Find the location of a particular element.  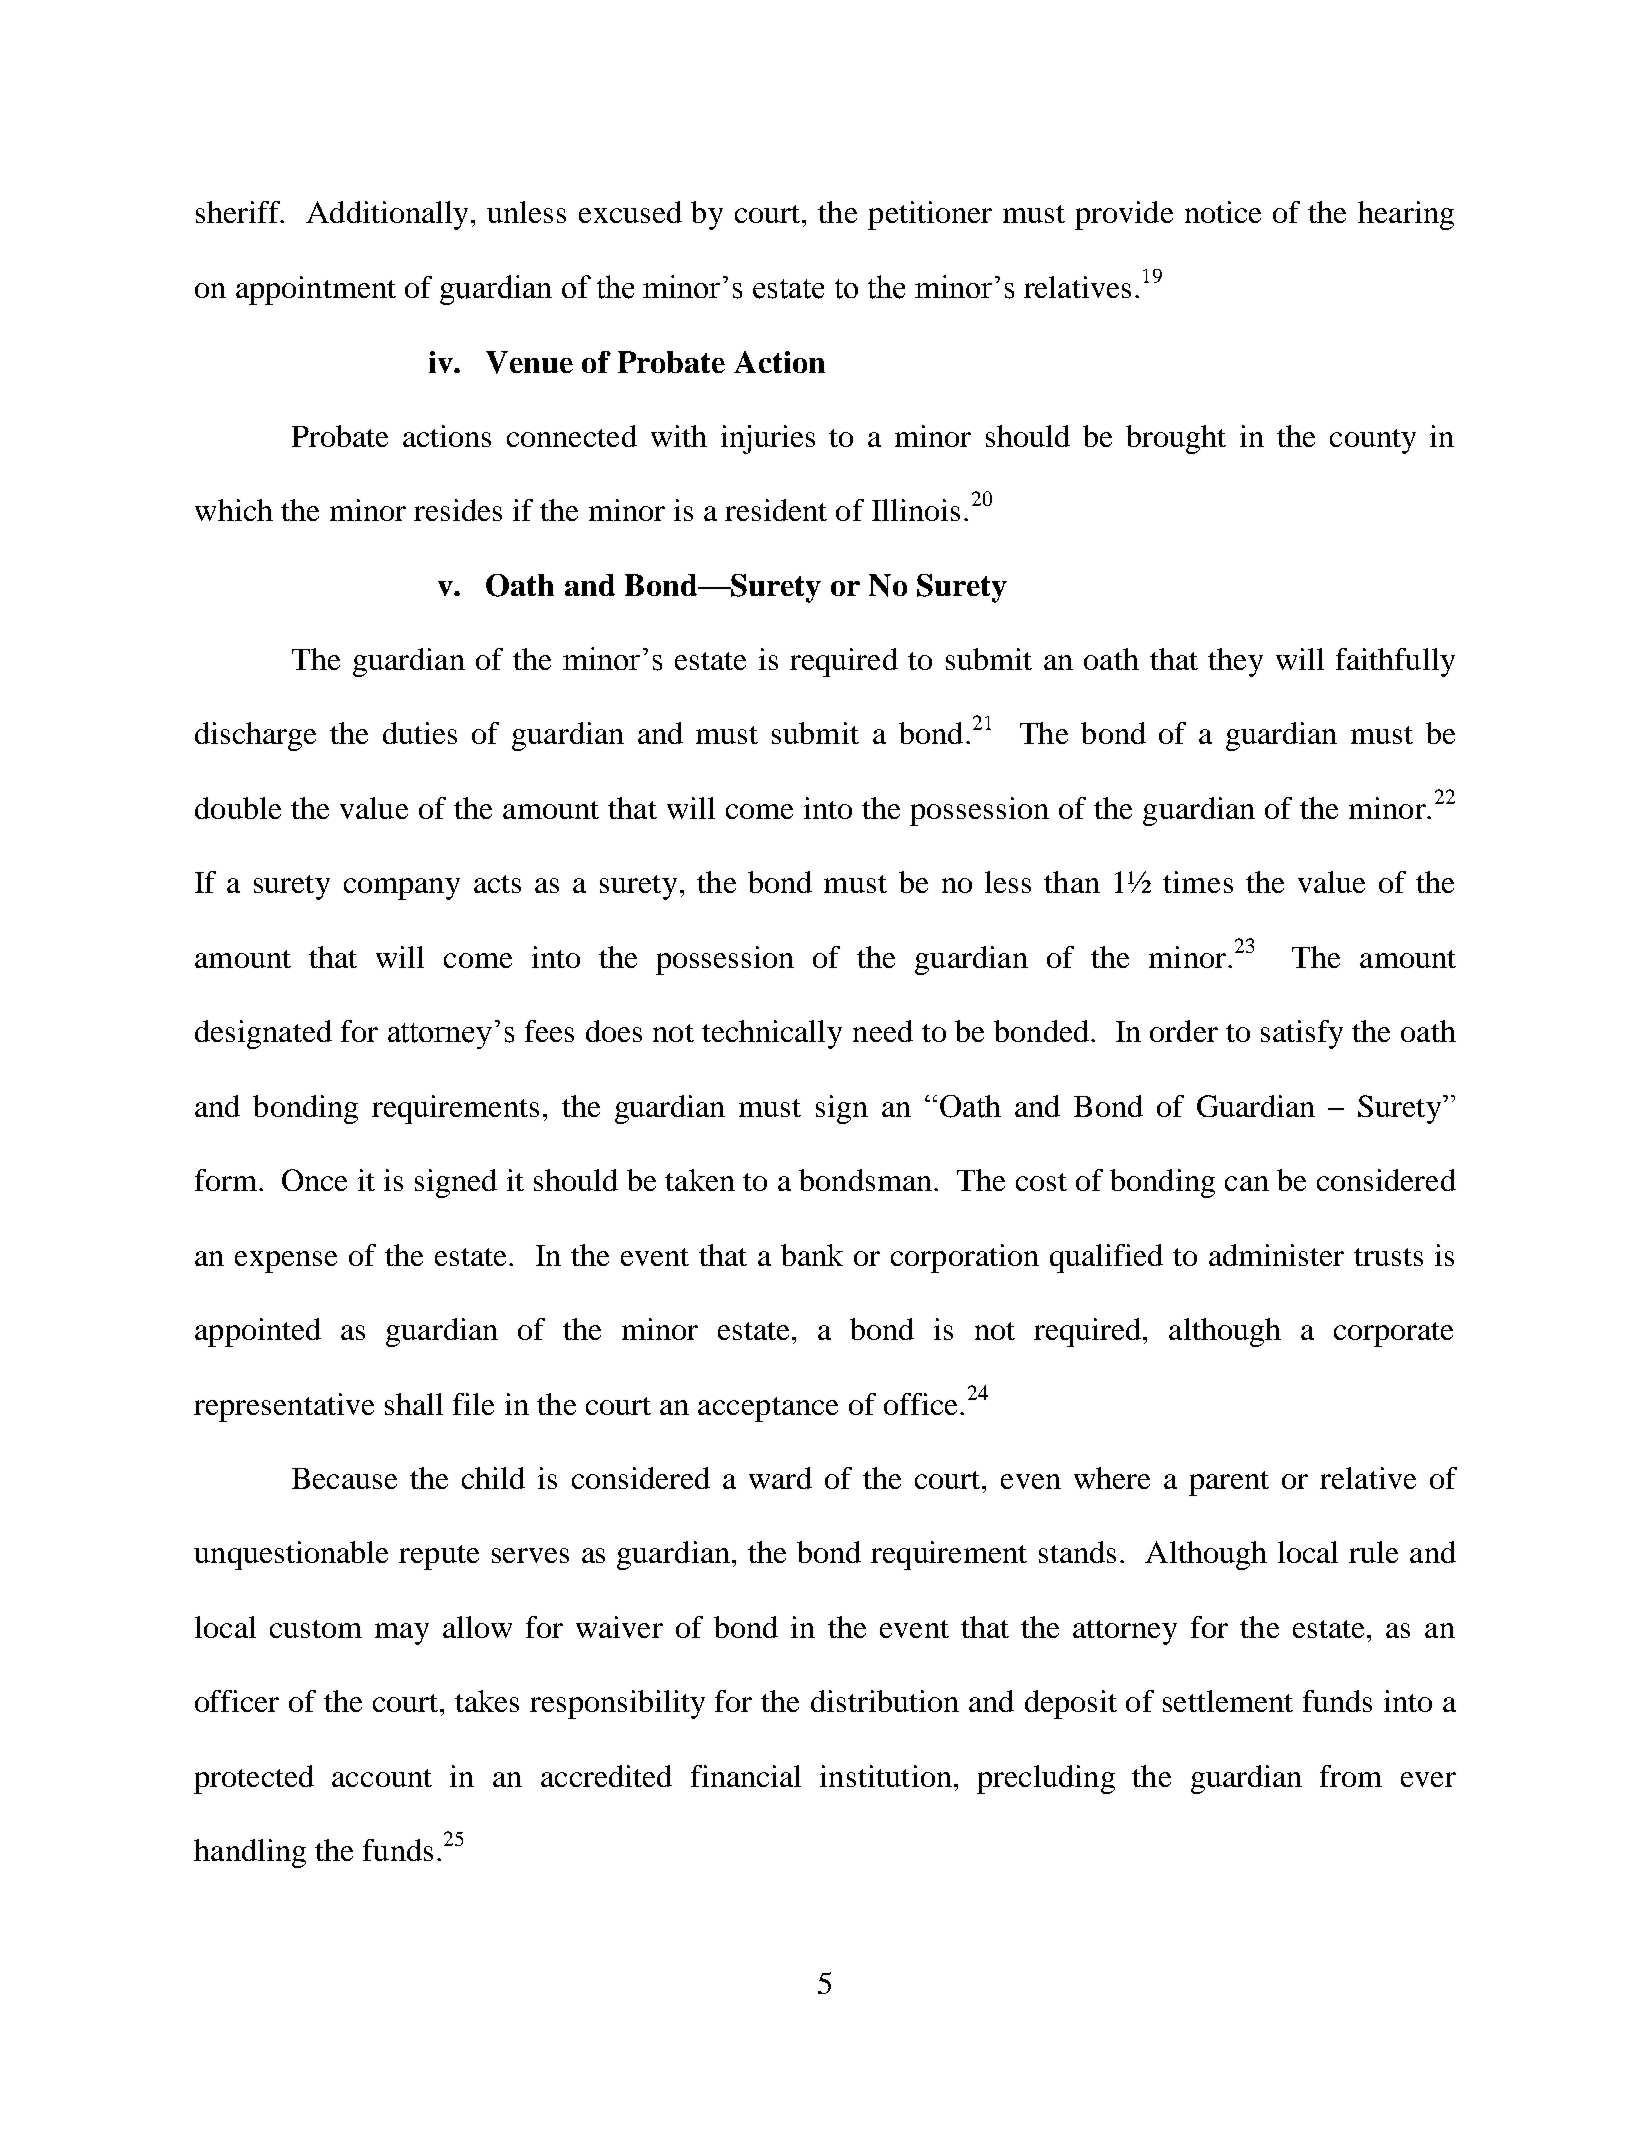

petitioner is located at coordinates (930, 215).
